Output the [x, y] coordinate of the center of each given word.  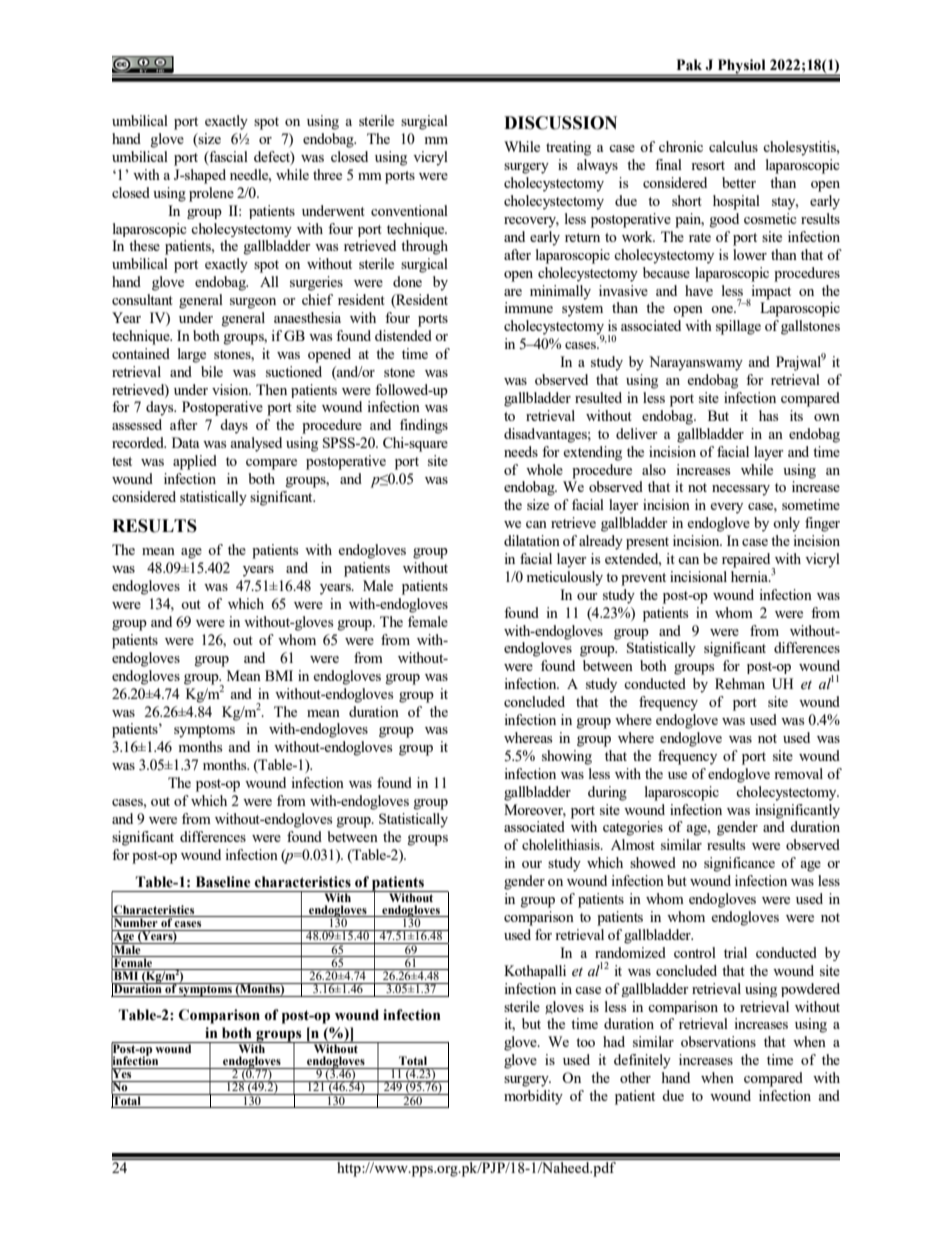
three [327, 174]
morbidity [533, 1097]
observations [718, 1041]
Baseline [223, 882]
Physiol [741, 67]
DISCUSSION [560, 123]
